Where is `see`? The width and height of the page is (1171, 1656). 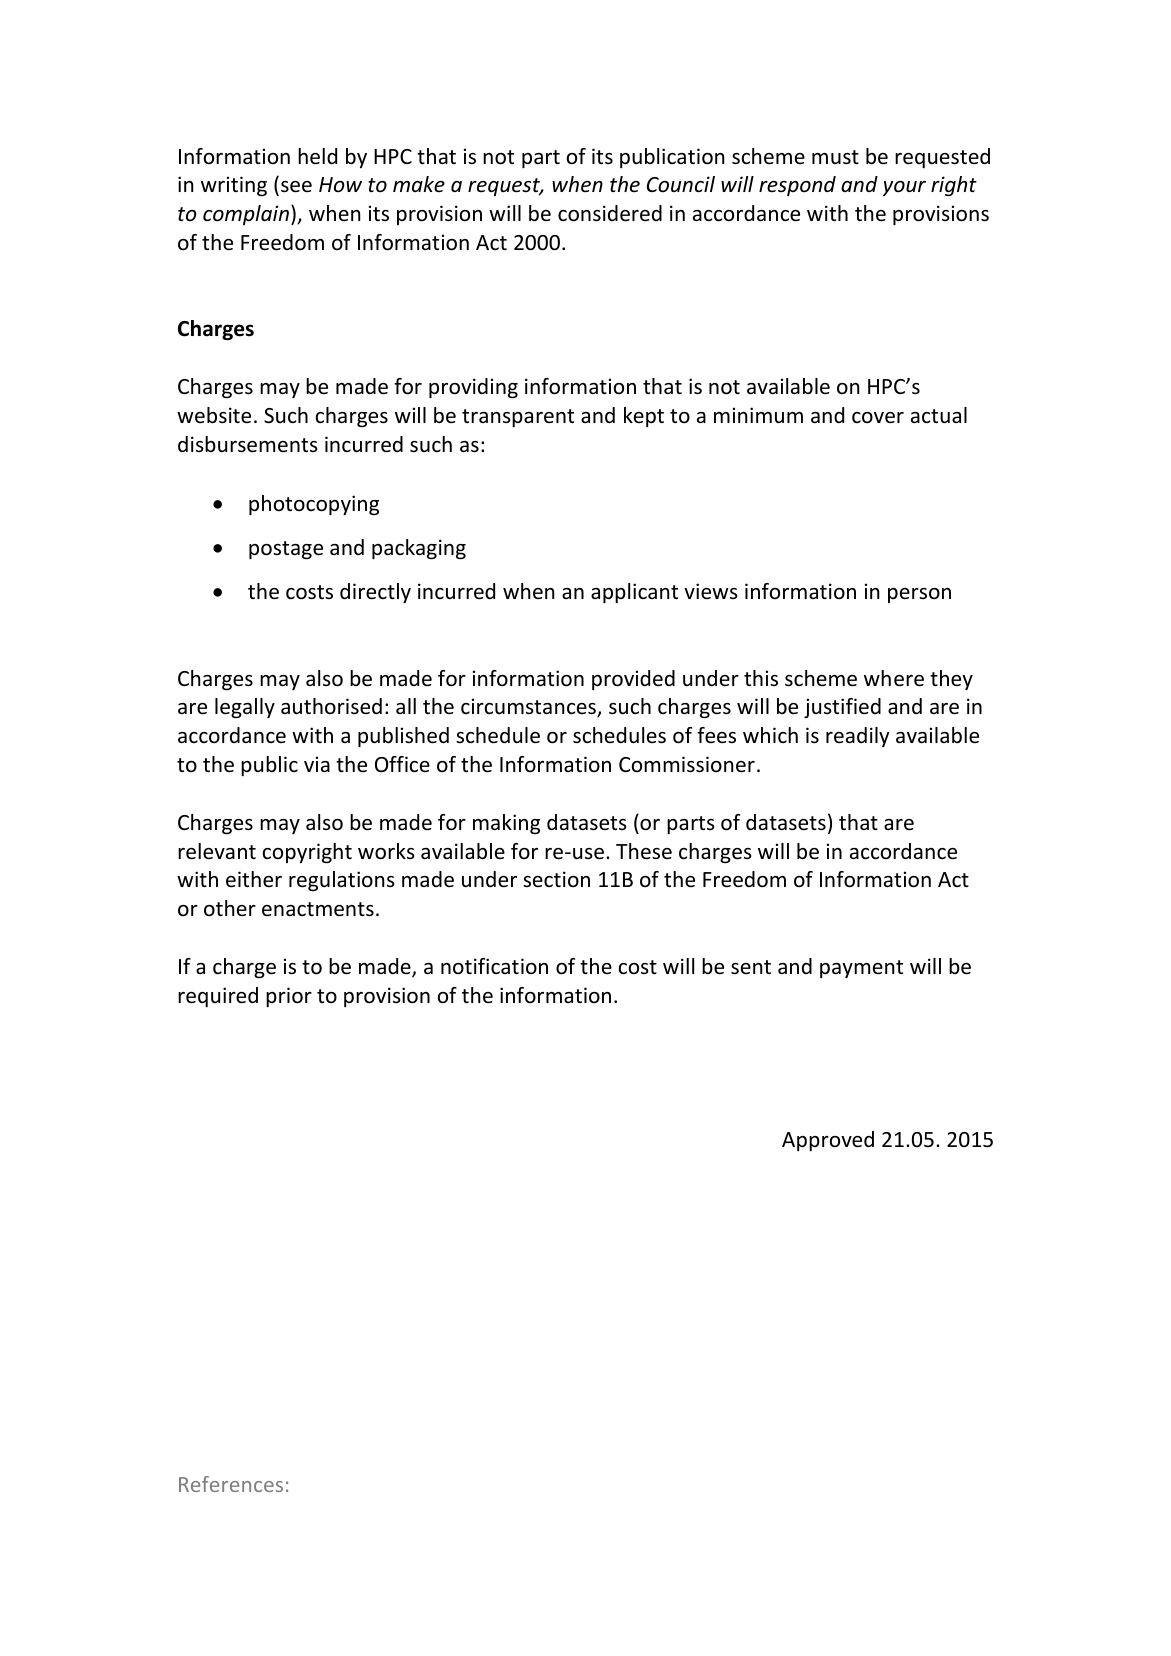
see is located at coordinates (296, 187).
